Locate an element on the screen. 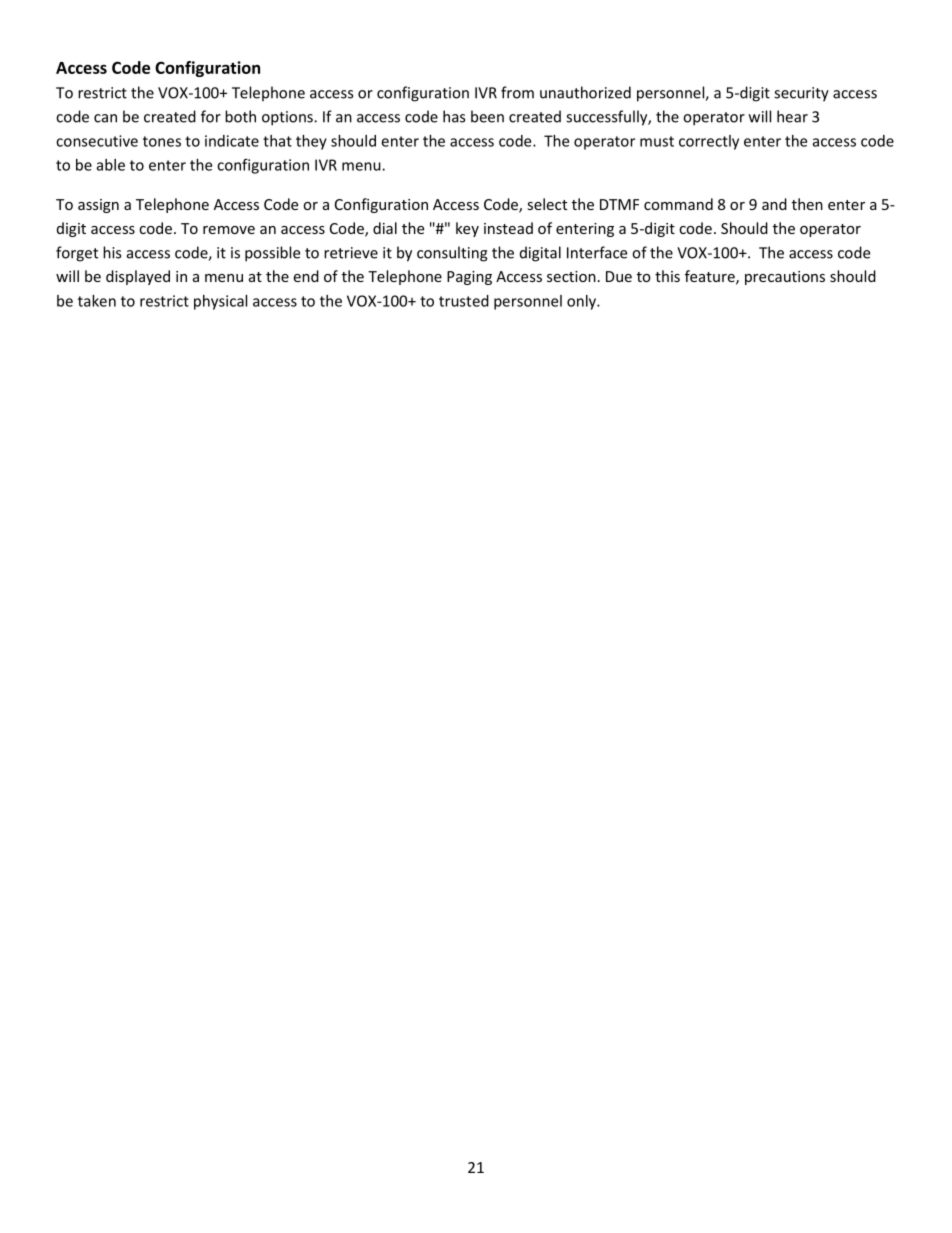 Image resolution: width=952 pixels, height=1233 pixels. able is located at coordinates (111, 165).
